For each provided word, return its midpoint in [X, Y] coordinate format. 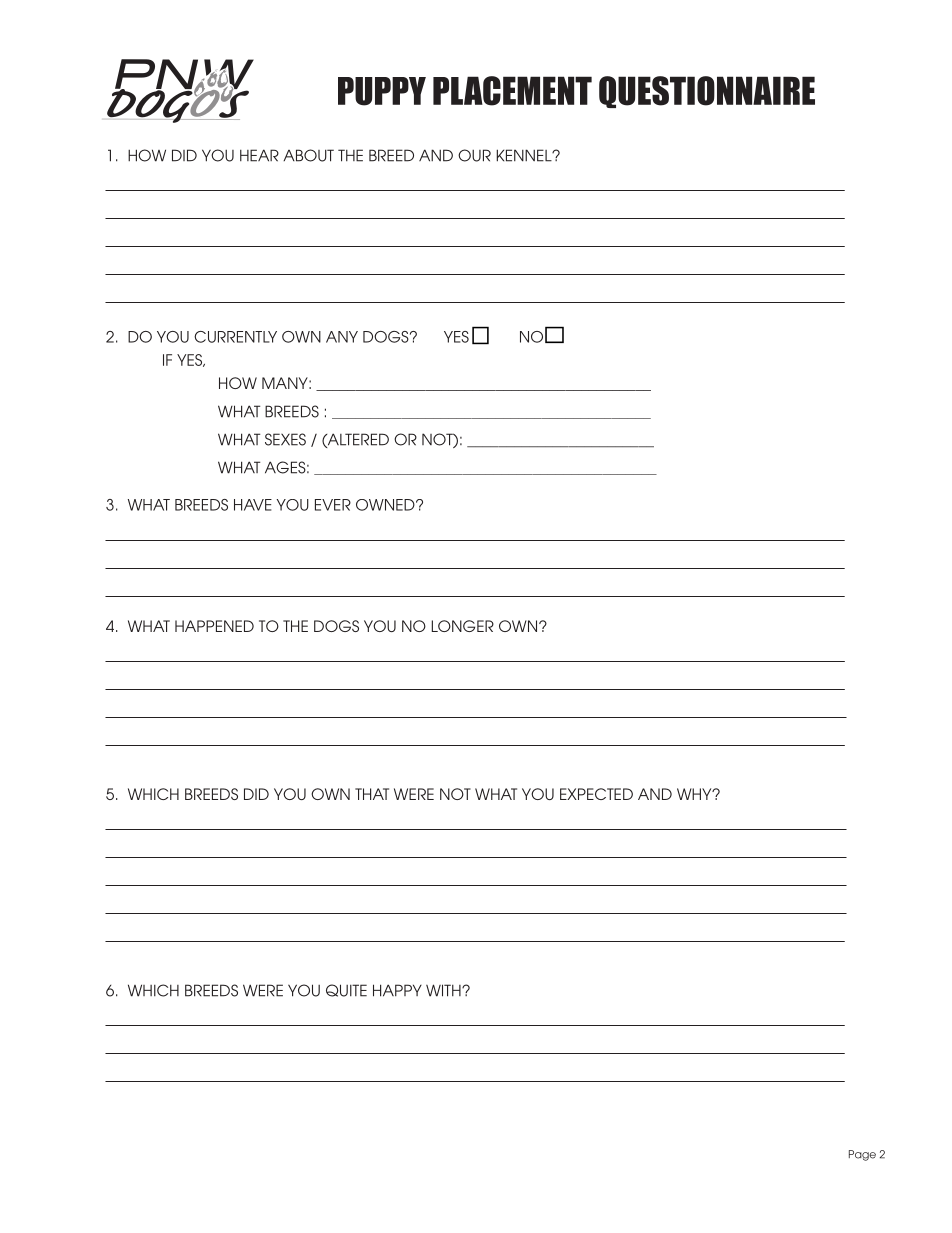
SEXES [285, 439]
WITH [444, 990]
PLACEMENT [512, 91]
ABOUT [308, 155]
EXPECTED [596, 794]
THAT [372, 794]
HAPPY [397, 990]
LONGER [463, 626]
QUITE [346, 990]
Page [862, 1155]
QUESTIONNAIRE [707, 92]
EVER [333, 505]
